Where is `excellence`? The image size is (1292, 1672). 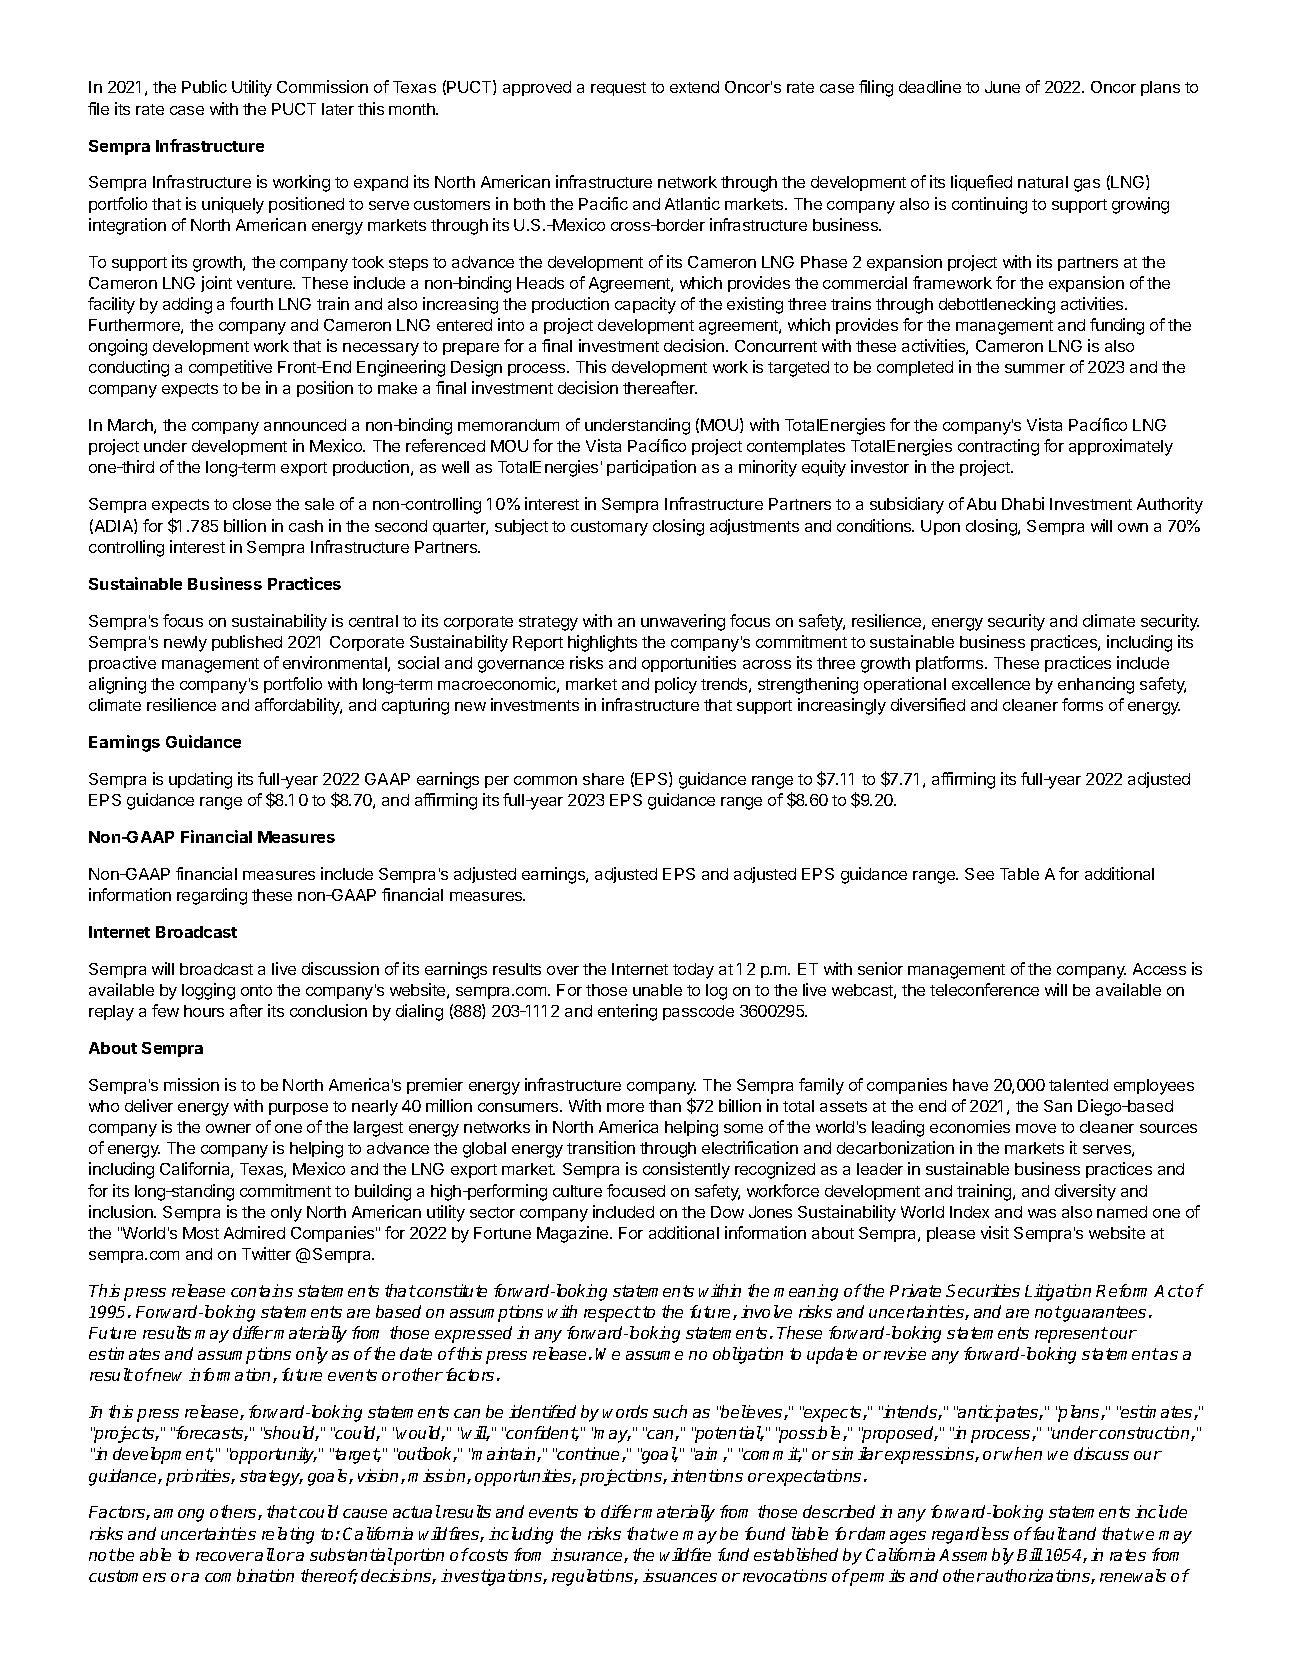 excellence is located at coordinates (991, 684).
